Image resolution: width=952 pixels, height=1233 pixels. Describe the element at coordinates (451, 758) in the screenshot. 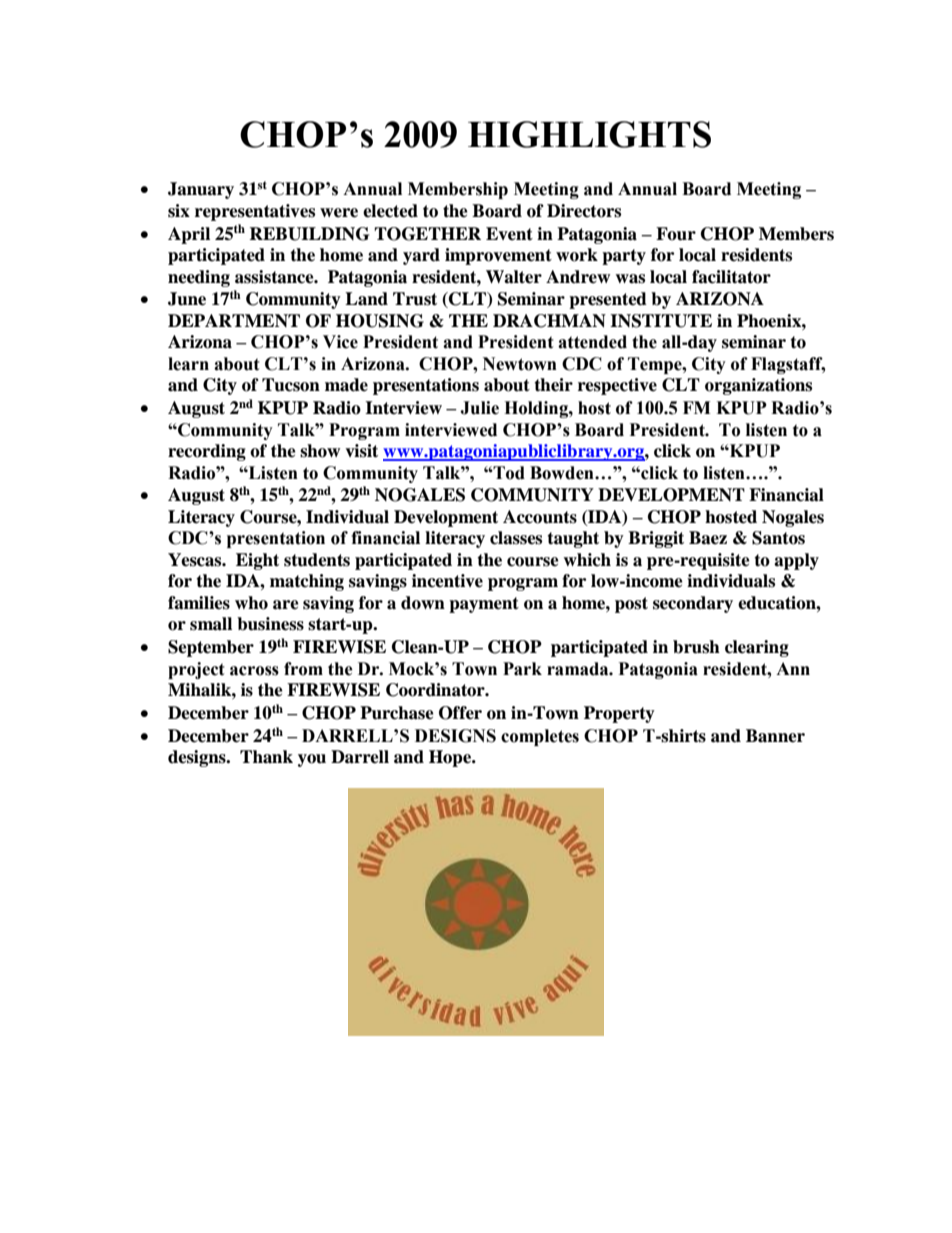

I see `Hope` at that location.
